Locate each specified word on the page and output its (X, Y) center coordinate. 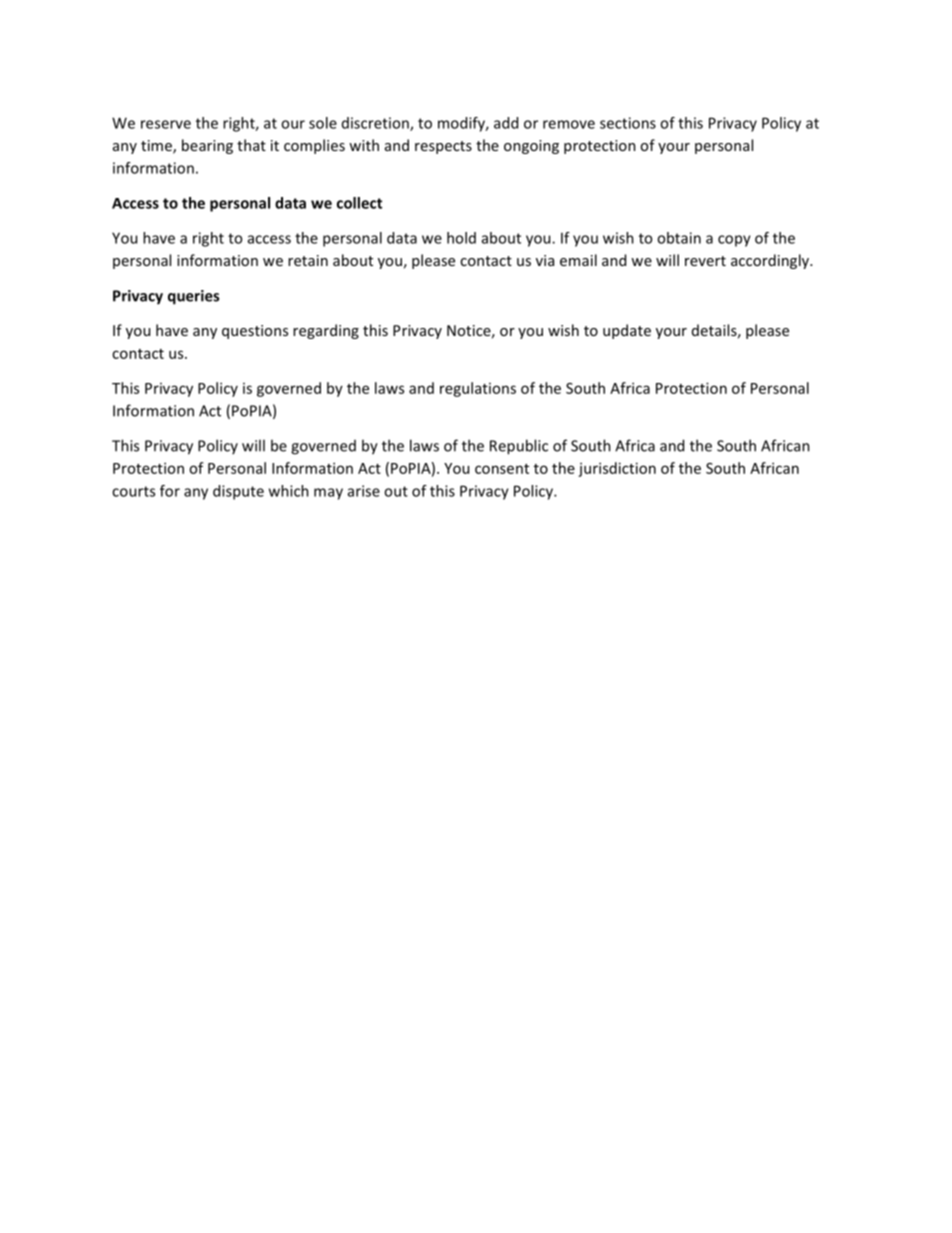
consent (502, 469)
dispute (238, 492)
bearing (207, 146)
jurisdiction (617, 469)
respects (443, 147)
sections (628, 123)
